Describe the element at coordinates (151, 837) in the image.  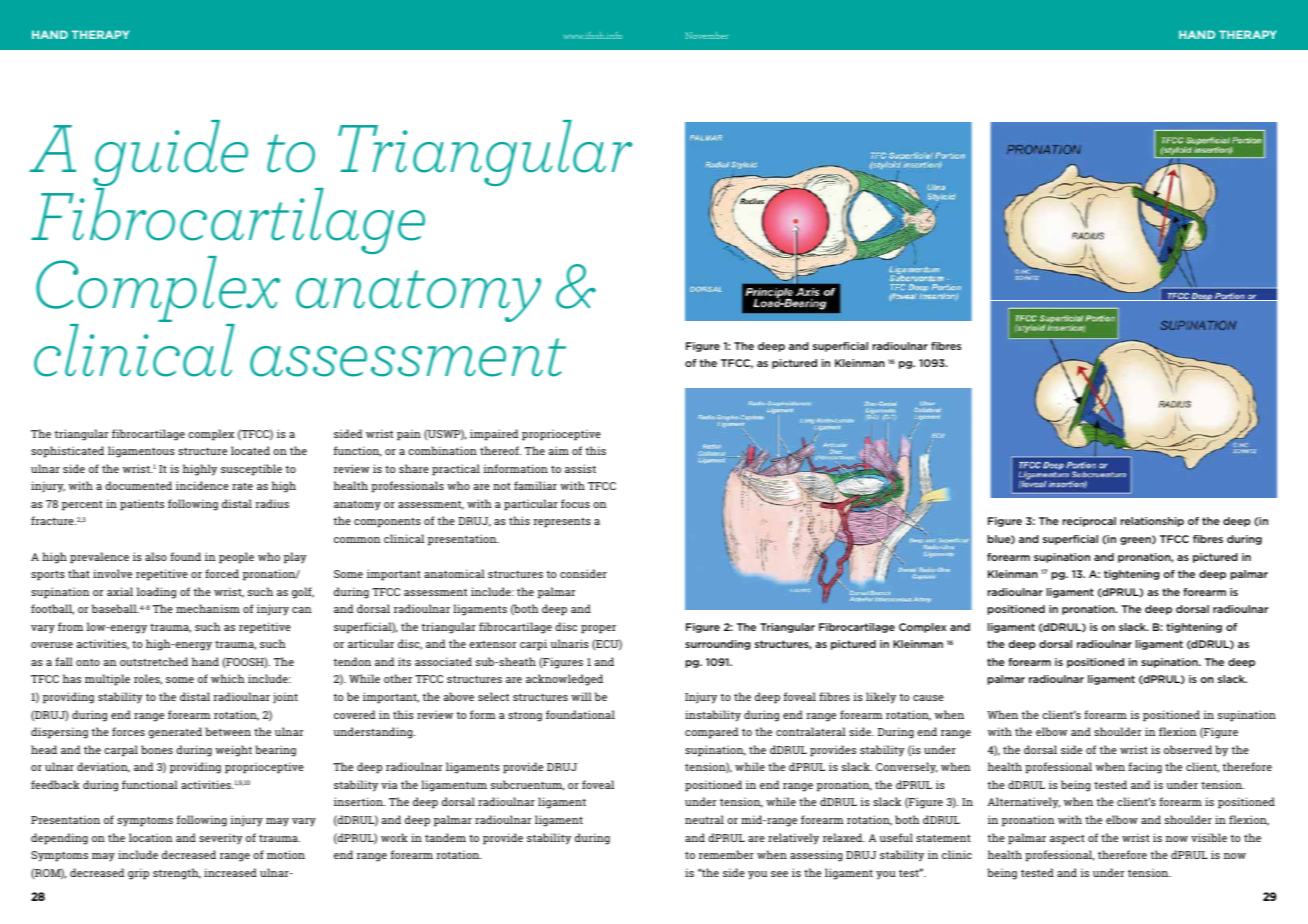
I see `location` at that location.
